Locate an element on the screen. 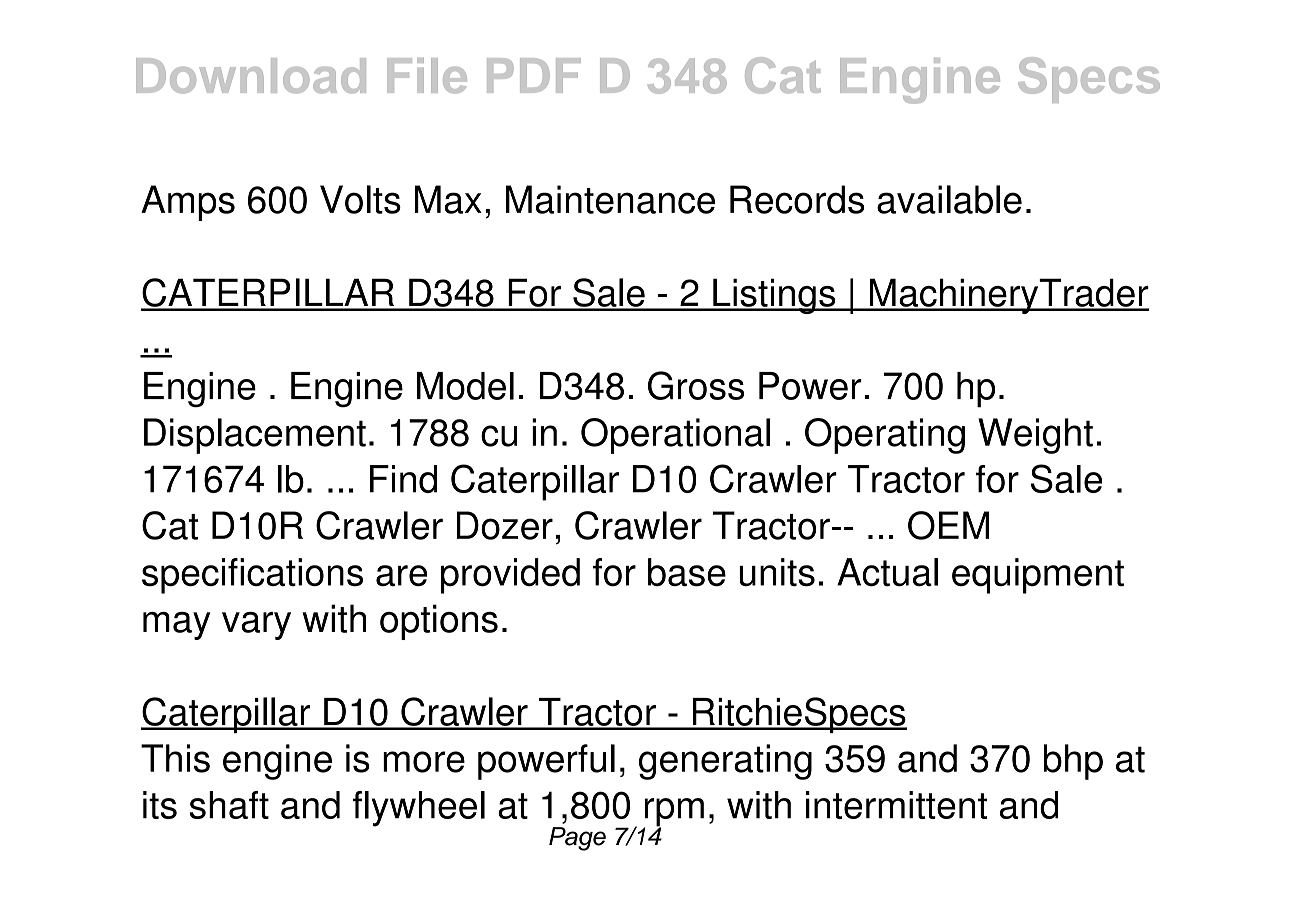 This screenshot has height=924, width=1303. specifications is located at coordinates (252, 576).
